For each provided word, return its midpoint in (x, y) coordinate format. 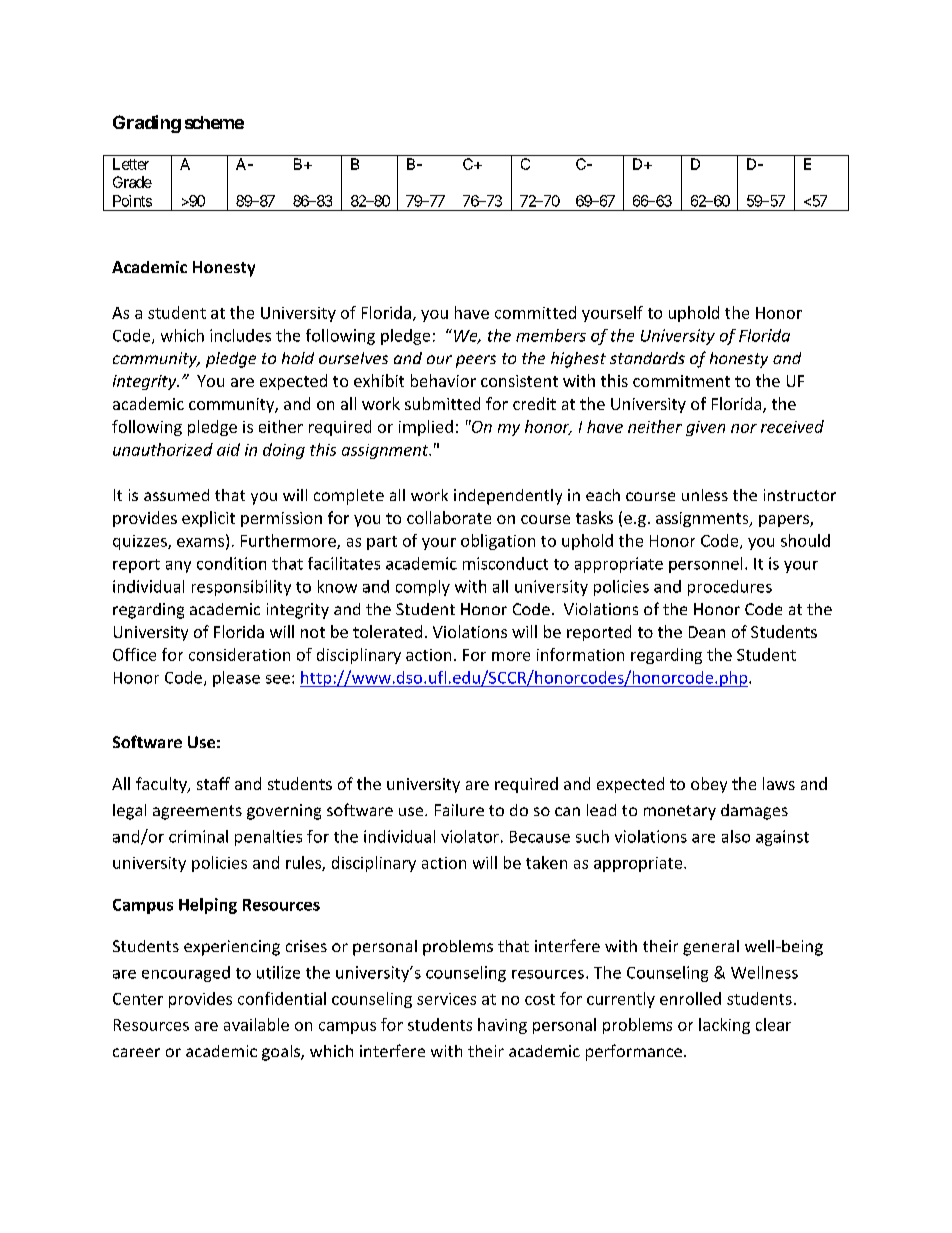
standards (647, 358)
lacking (724, 1026)
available (256, 1024)
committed (535, 312)
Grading (147, 124)
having (502, 1026)
